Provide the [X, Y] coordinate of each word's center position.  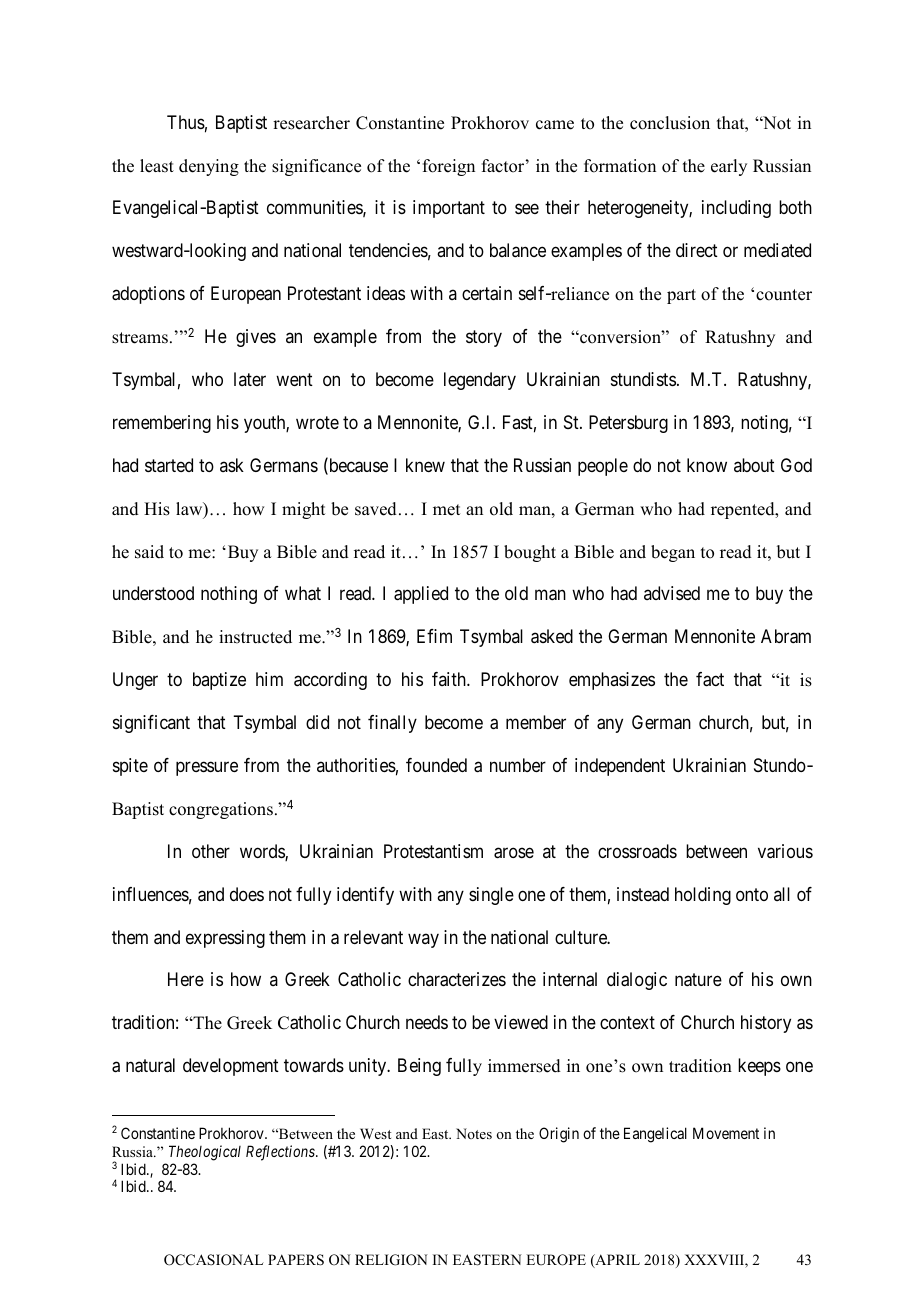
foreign [449, 167]
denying [209, 167]
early [729, 167]
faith [450, 679]
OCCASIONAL [214, 1260]
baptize [219, 681]
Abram [786, 636]
